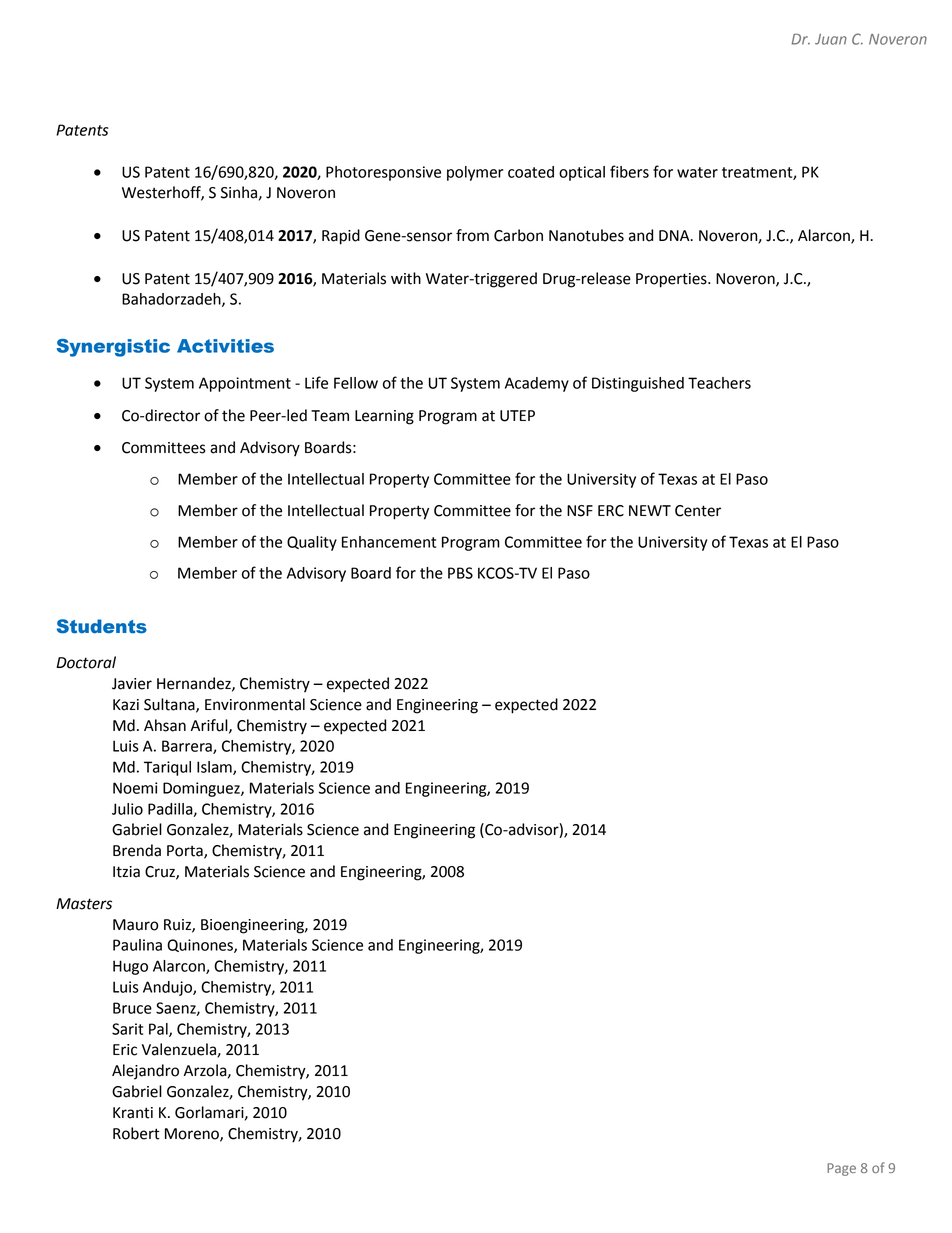  I want to click on Rapid, so click(341, 237).
